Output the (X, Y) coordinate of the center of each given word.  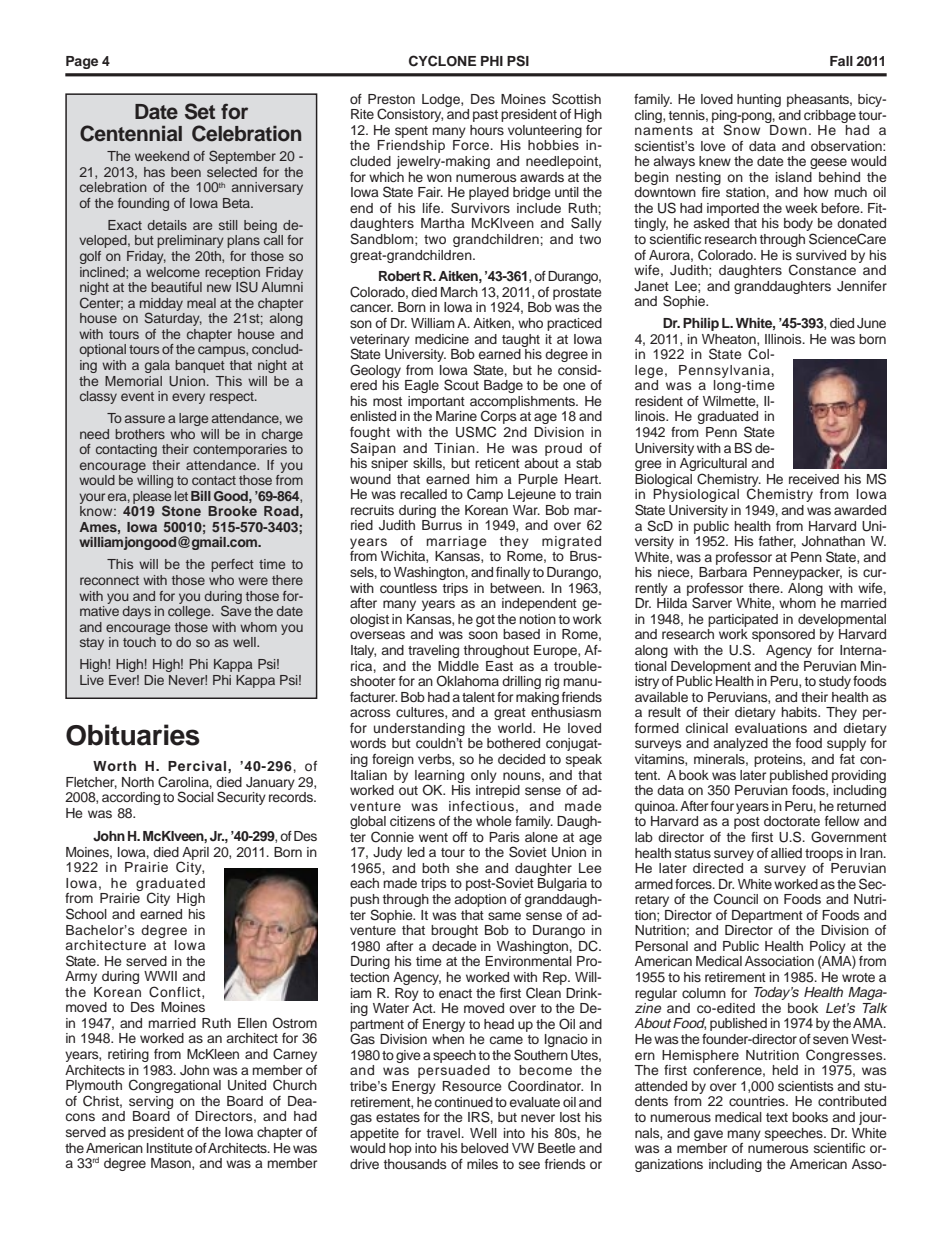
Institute (170, 1148)
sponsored (783, 635)
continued (464, 1102)
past (485, 116)
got (485, 621)
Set (200, 111)
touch (139, 642)
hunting (759, 100)
